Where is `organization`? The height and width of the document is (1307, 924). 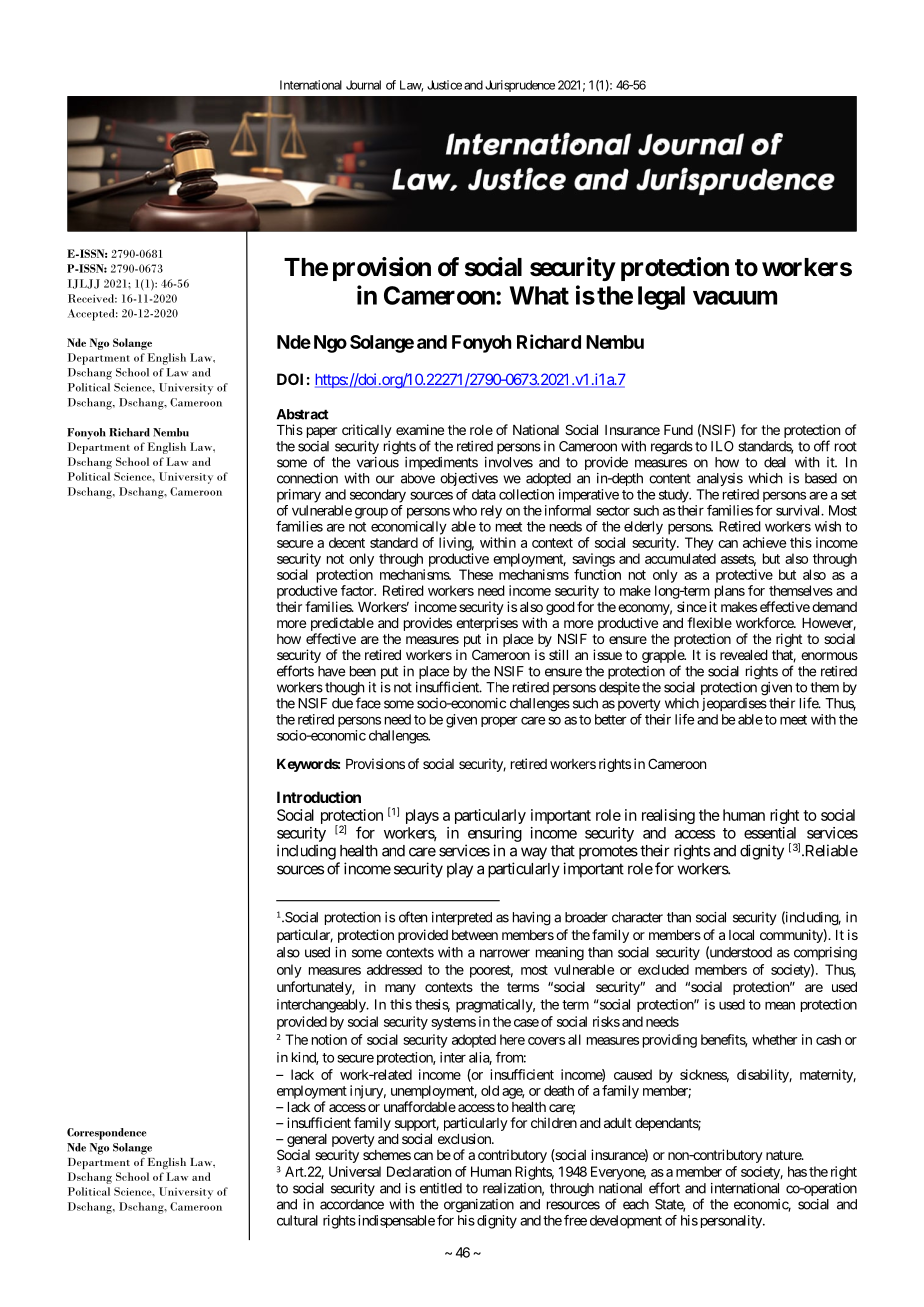 organization is located at coordinates (479, 1206).
